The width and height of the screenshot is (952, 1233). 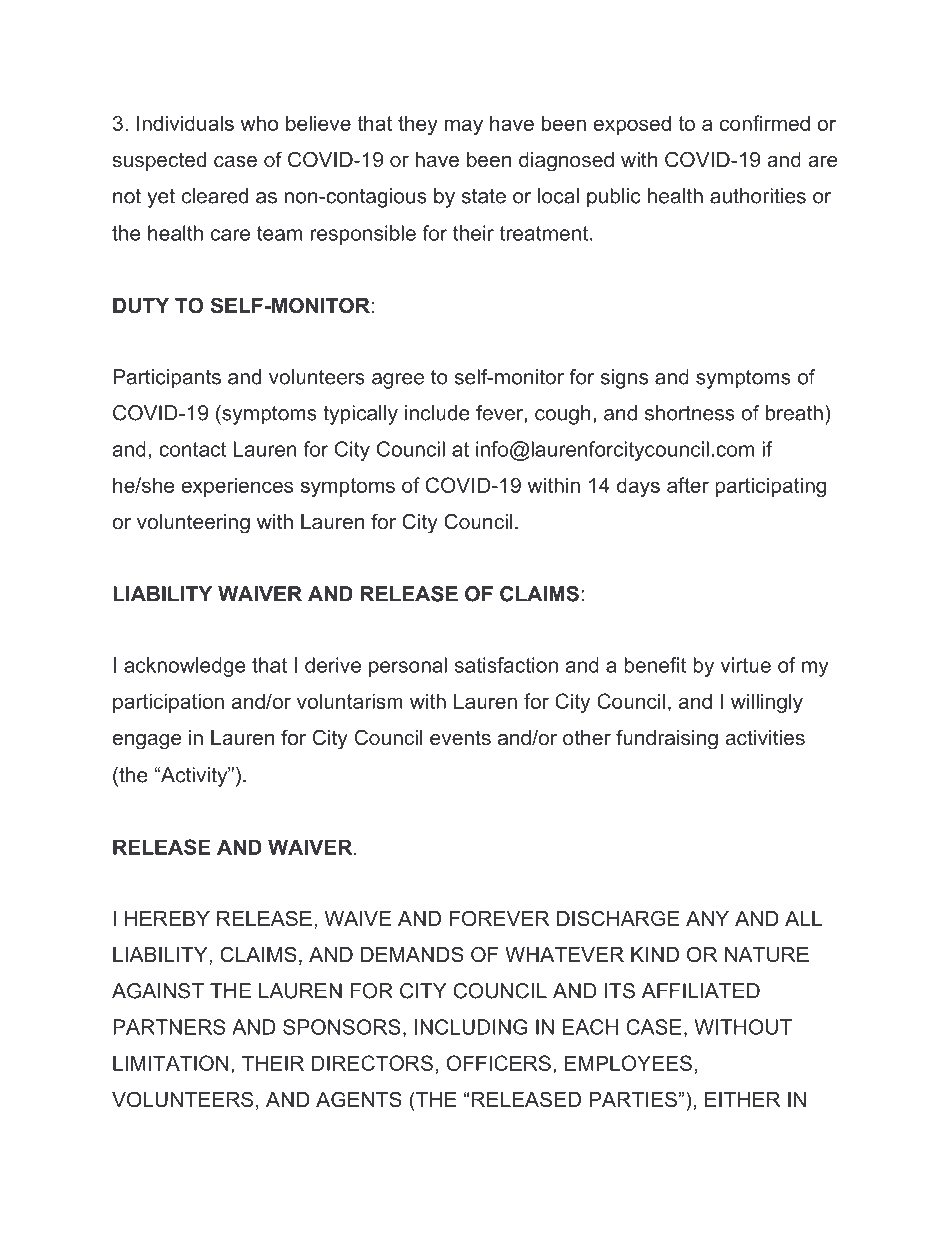 What do you see at coordinates (437, 413) in the screenshot?
I see `include` at bounding box center [437, 413].
